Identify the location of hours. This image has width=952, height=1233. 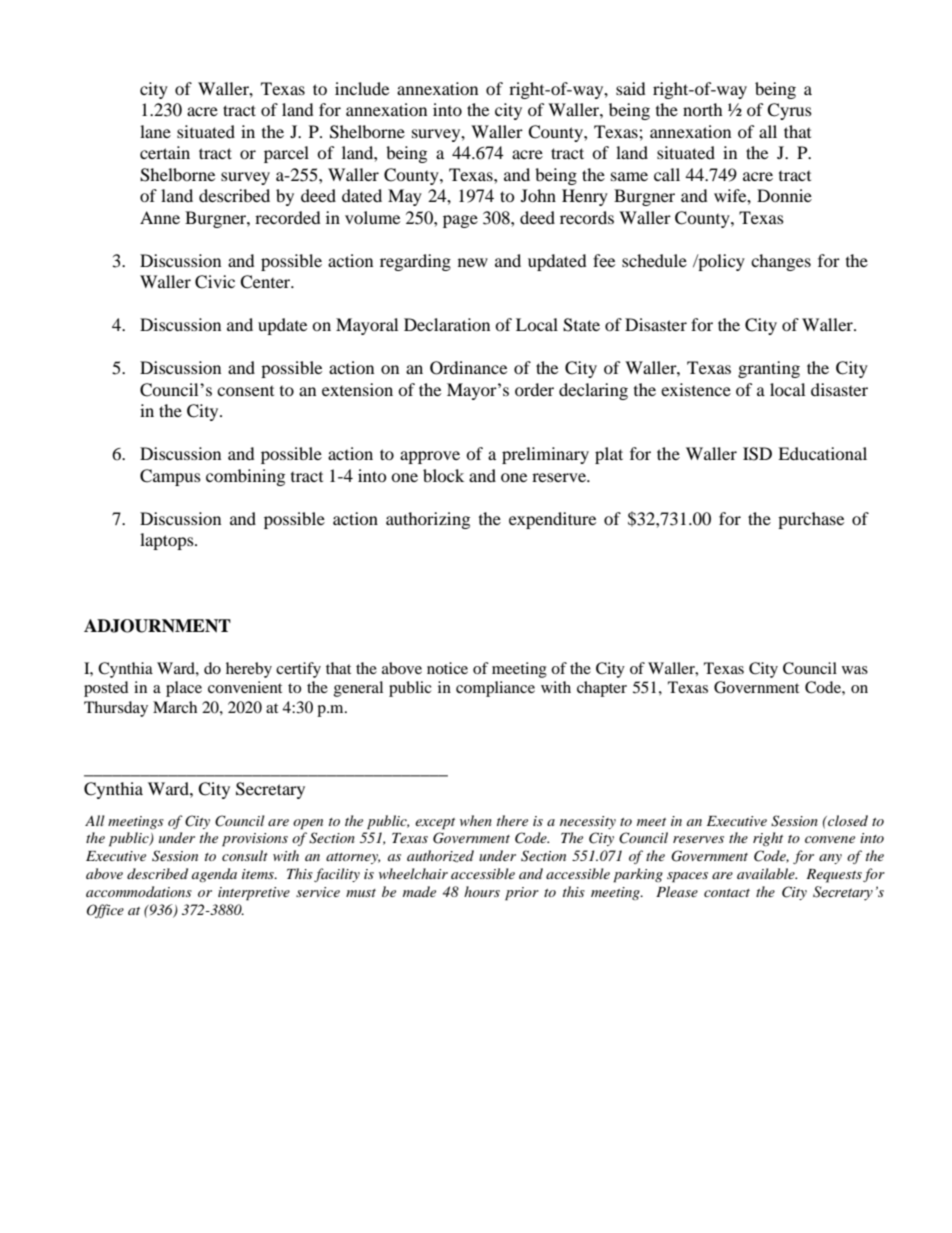
(482, 891).
